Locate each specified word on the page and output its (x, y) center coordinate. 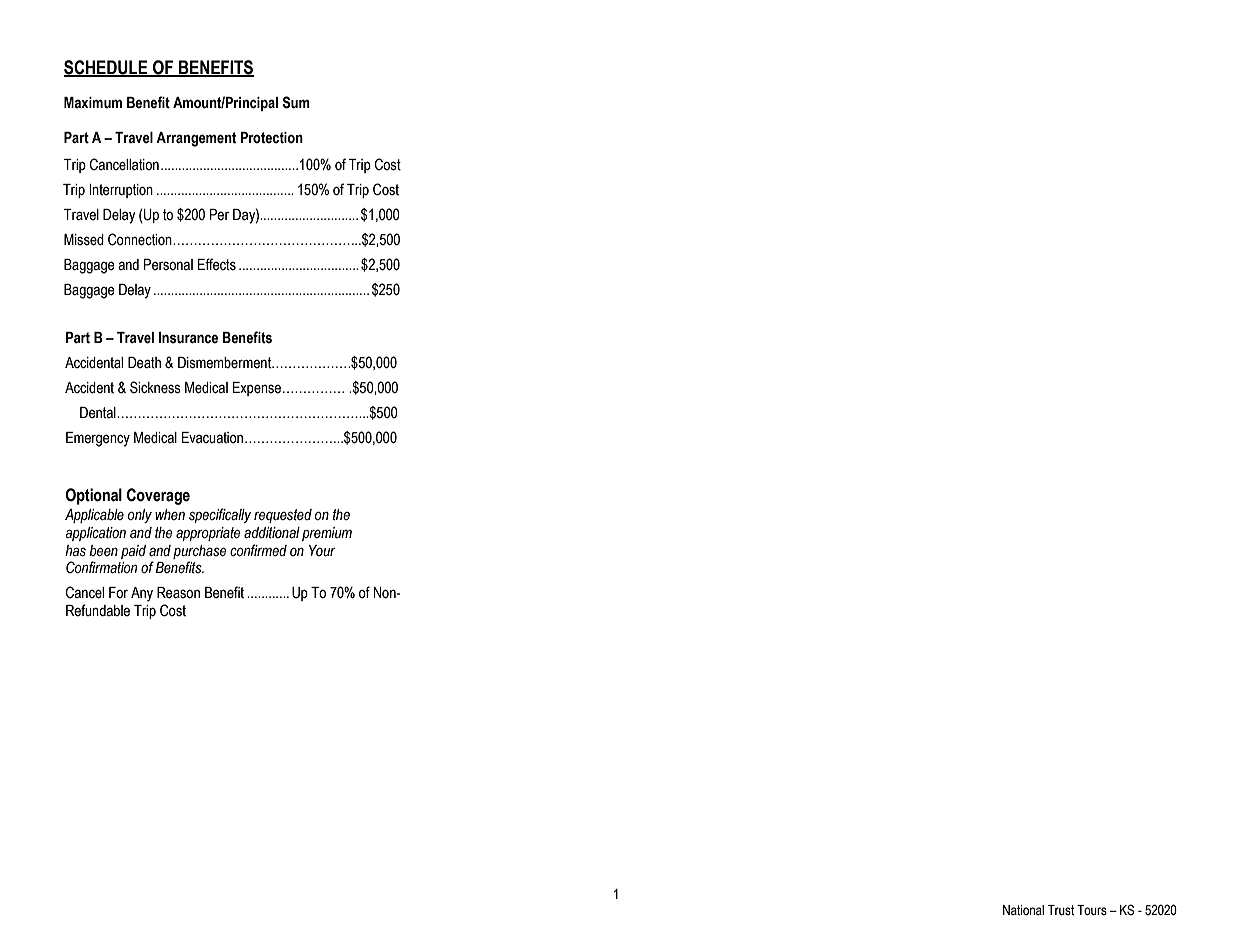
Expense (258, 389)
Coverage (158, 496)
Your (322, 551)
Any (142, 594)
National (1023, 910)
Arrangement (196, 139)
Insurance (188, 338)
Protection (271, 138)
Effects (217, 264)
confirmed (258, 550)
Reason (178, 593)
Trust (1061, 910)
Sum (296, 102)
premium (327, 534)
